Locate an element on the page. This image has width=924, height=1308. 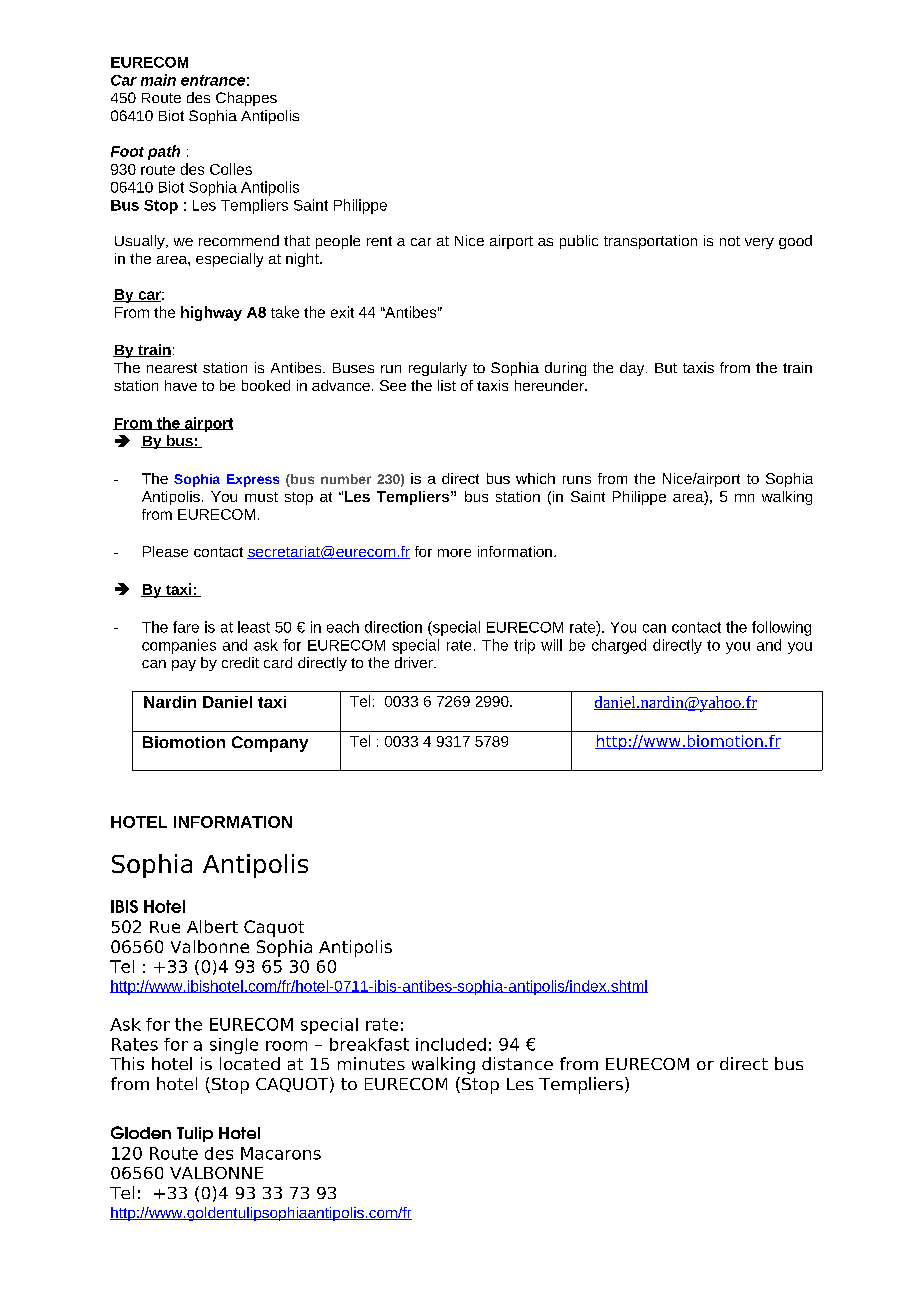
trip is located at coordinates (524, 646).
